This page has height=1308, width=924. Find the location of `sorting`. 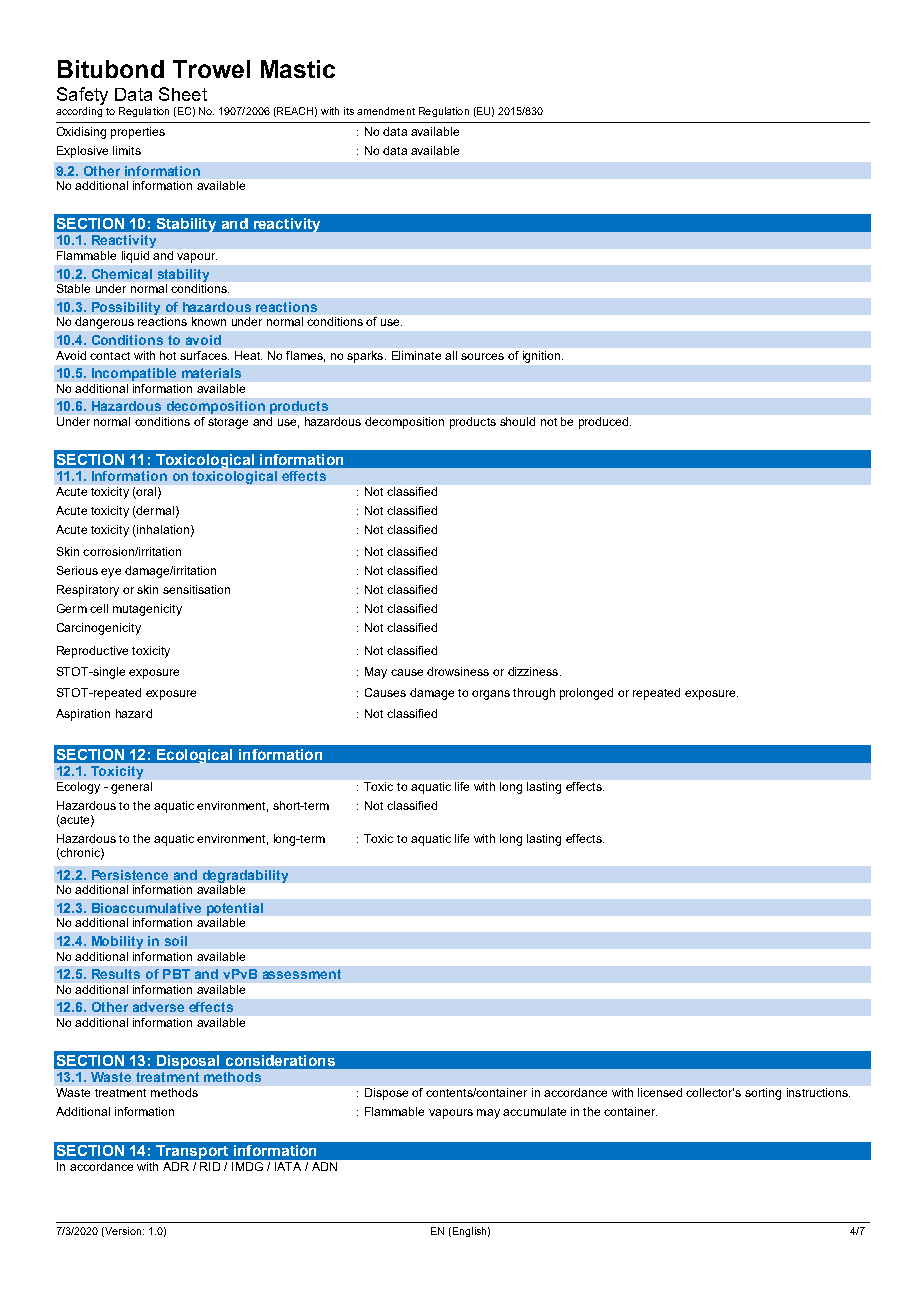

sorting is located at coordinates (763, 1094).
